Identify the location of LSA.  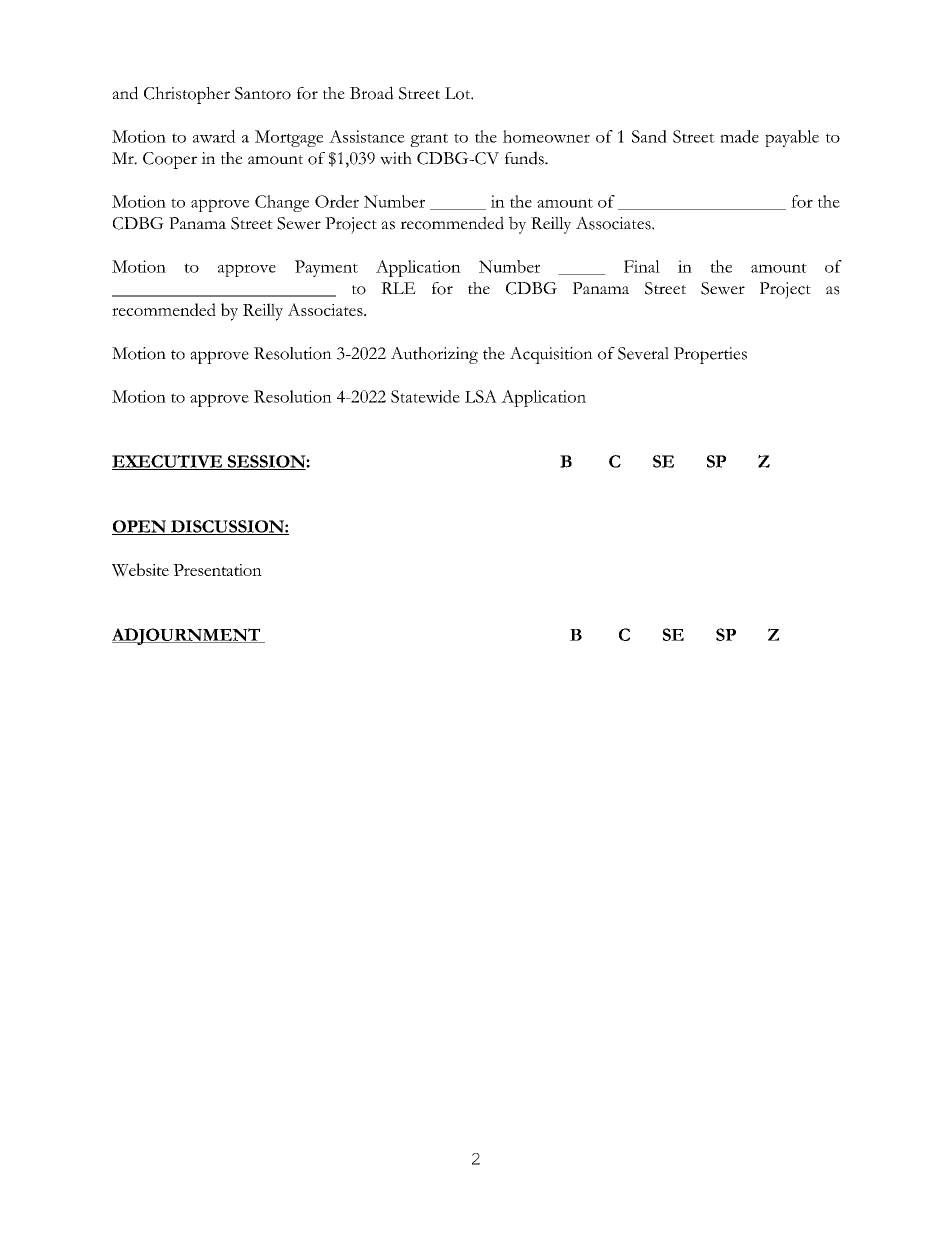
(481, 396).
